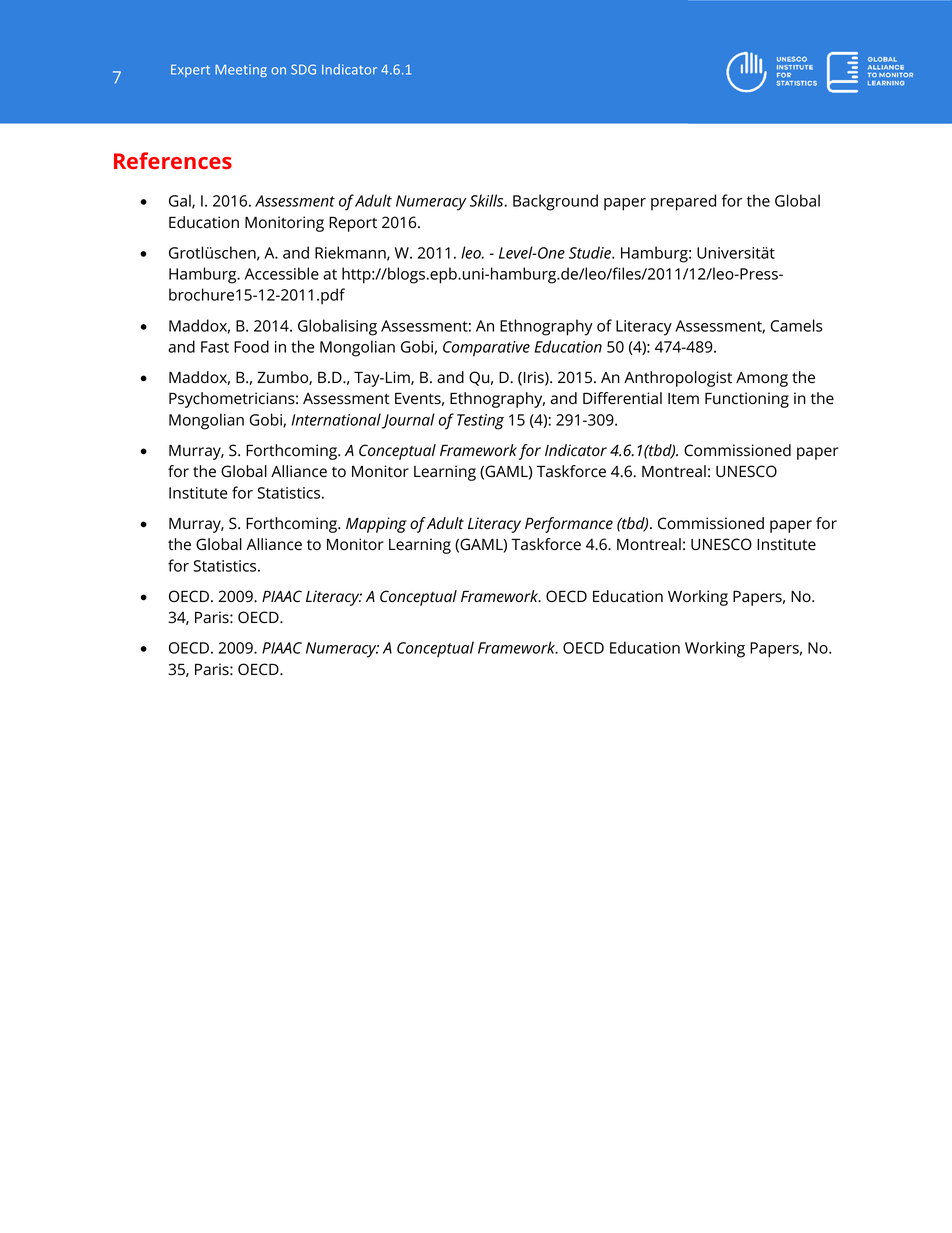  What do you see at coordinates (241, 70) in the page?
I see `Meeting` at bounding box center [241, 70].
